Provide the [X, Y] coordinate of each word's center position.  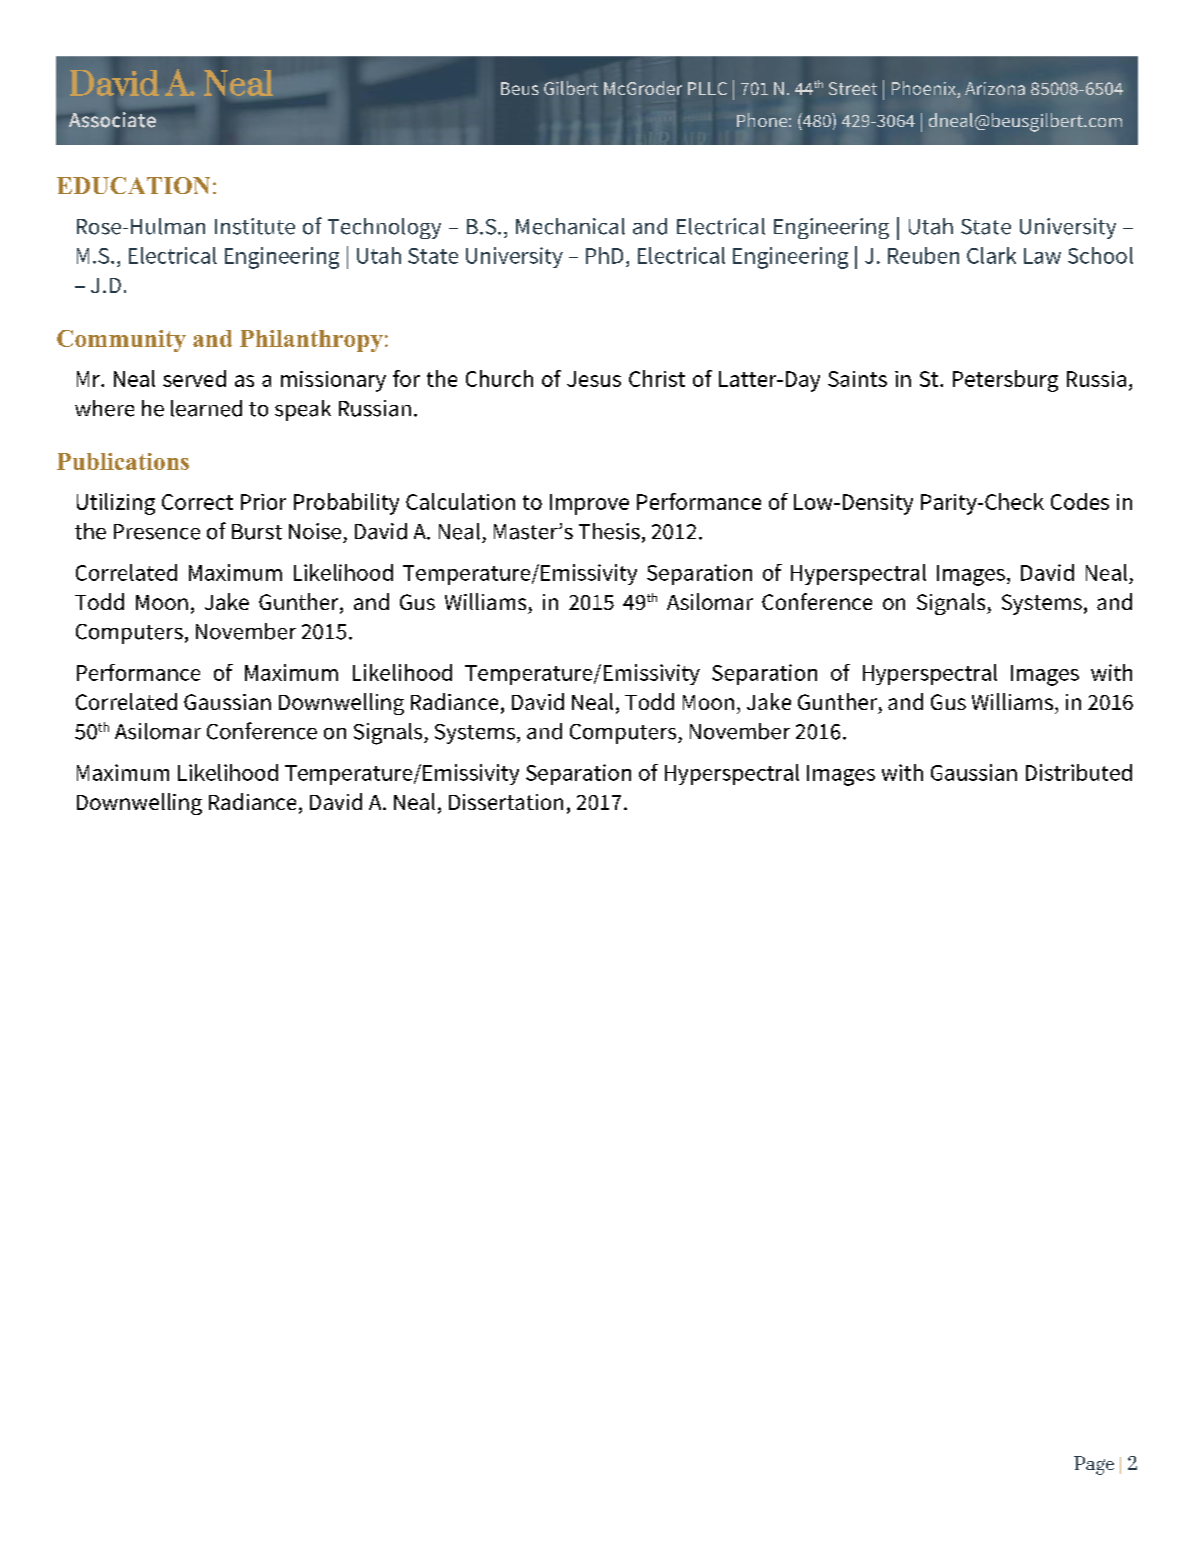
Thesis [609, 531]
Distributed [1079, 772]
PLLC [707, 88]
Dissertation [506, 802]
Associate [112, 120]
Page [1094, 1465]
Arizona [995, 88]
